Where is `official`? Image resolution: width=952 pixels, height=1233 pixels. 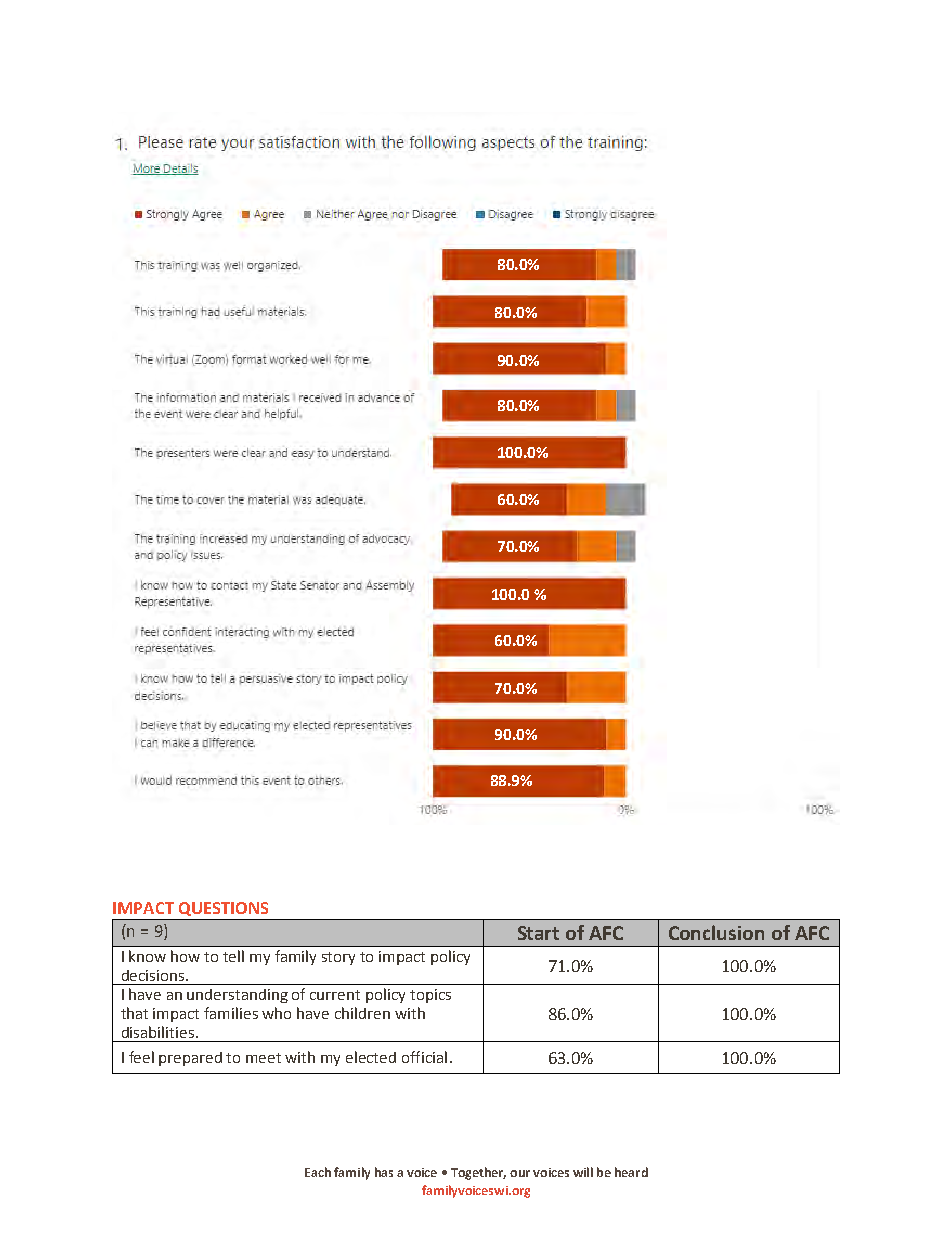
official is located at coordinates (424, 1057).
